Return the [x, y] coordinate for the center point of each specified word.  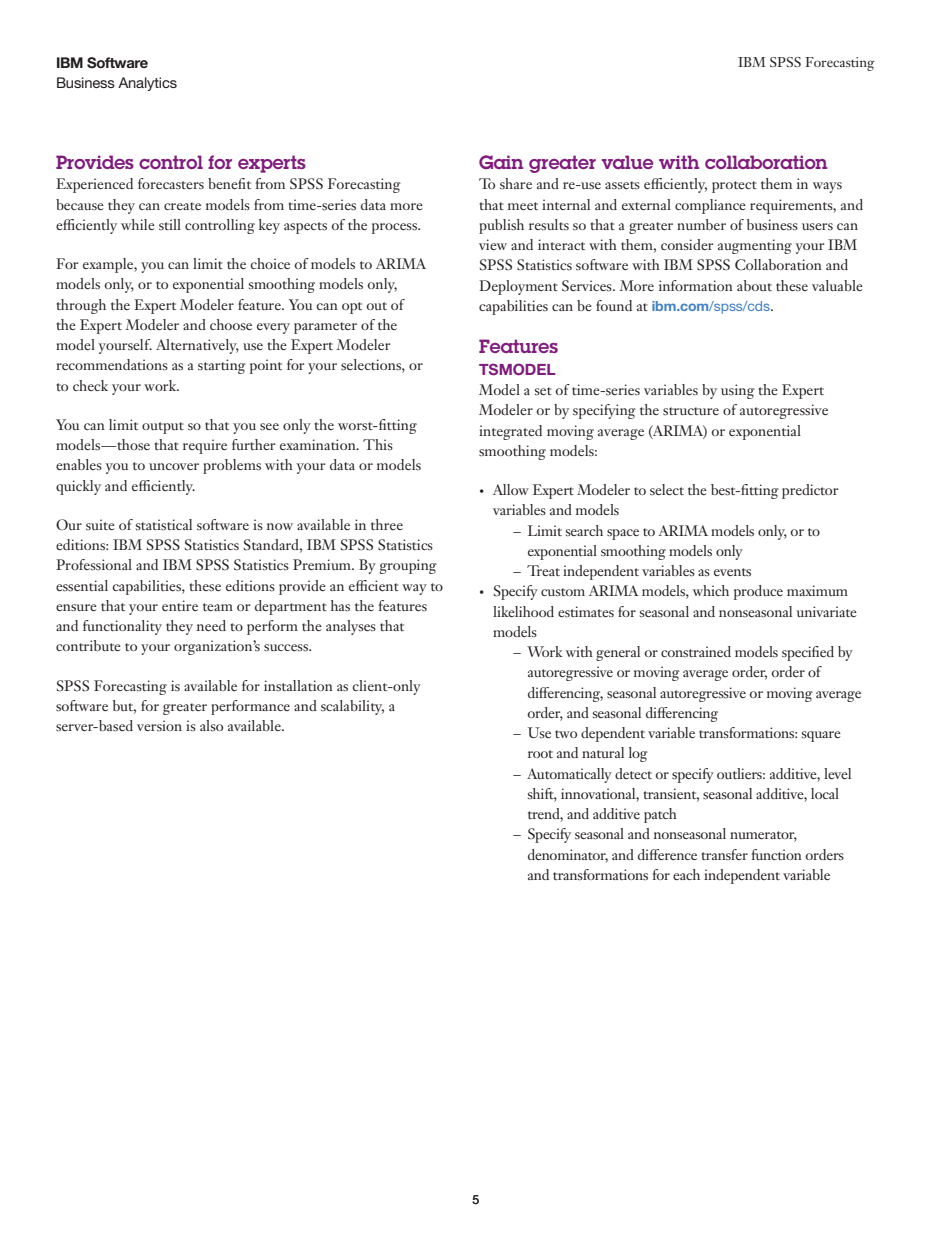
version [159, 725]
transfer [725, 854]
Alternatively [197, 346]
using [738, 391]
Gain [501, 162]
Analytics [147, 84]
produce [758, 592]
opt [352, 308]
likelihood [523, 611]
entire [180, 605]
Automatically [569, 775]
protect [734, 187]
